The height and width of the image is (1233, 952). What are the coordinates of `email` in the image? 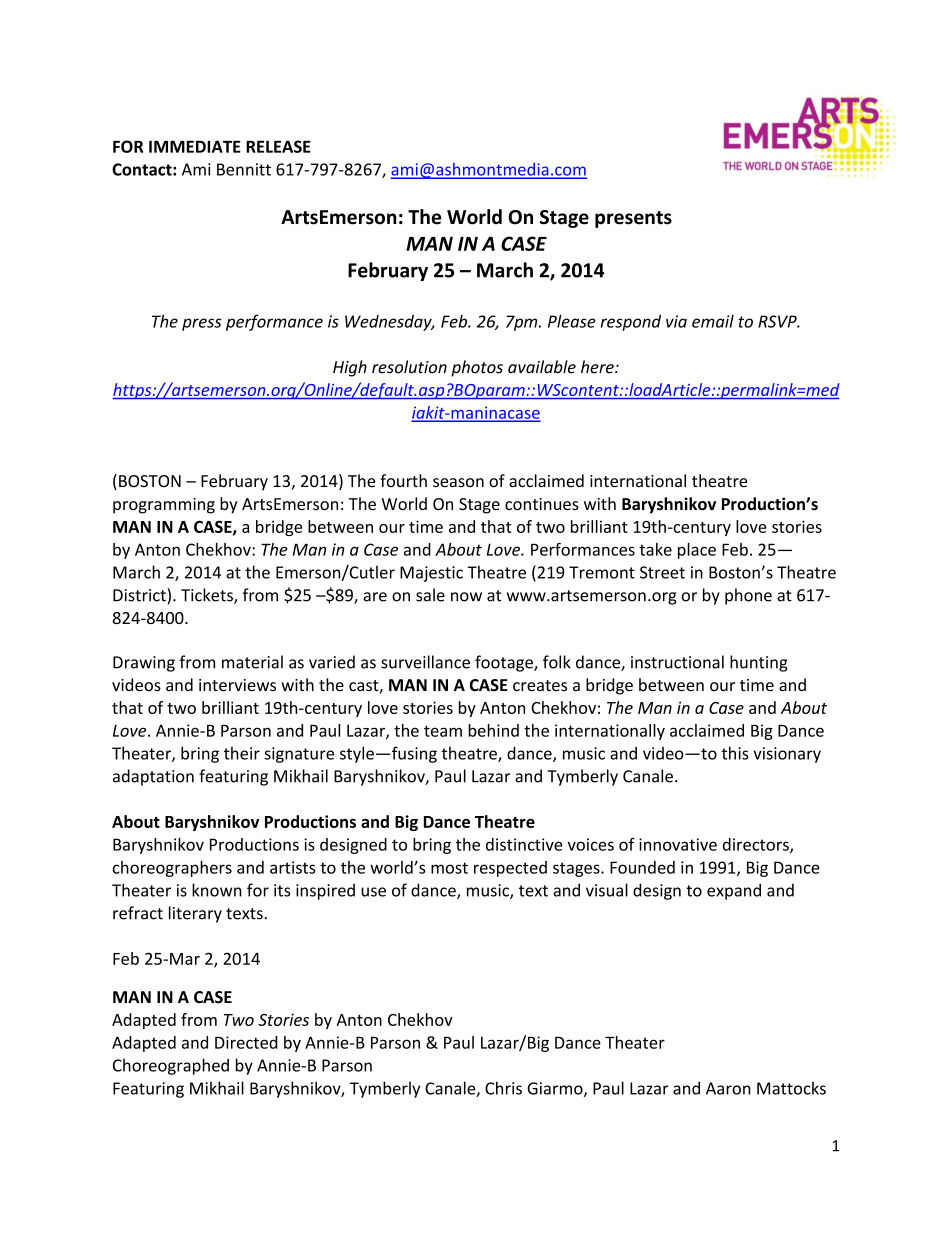 It's located at (713, 321).
